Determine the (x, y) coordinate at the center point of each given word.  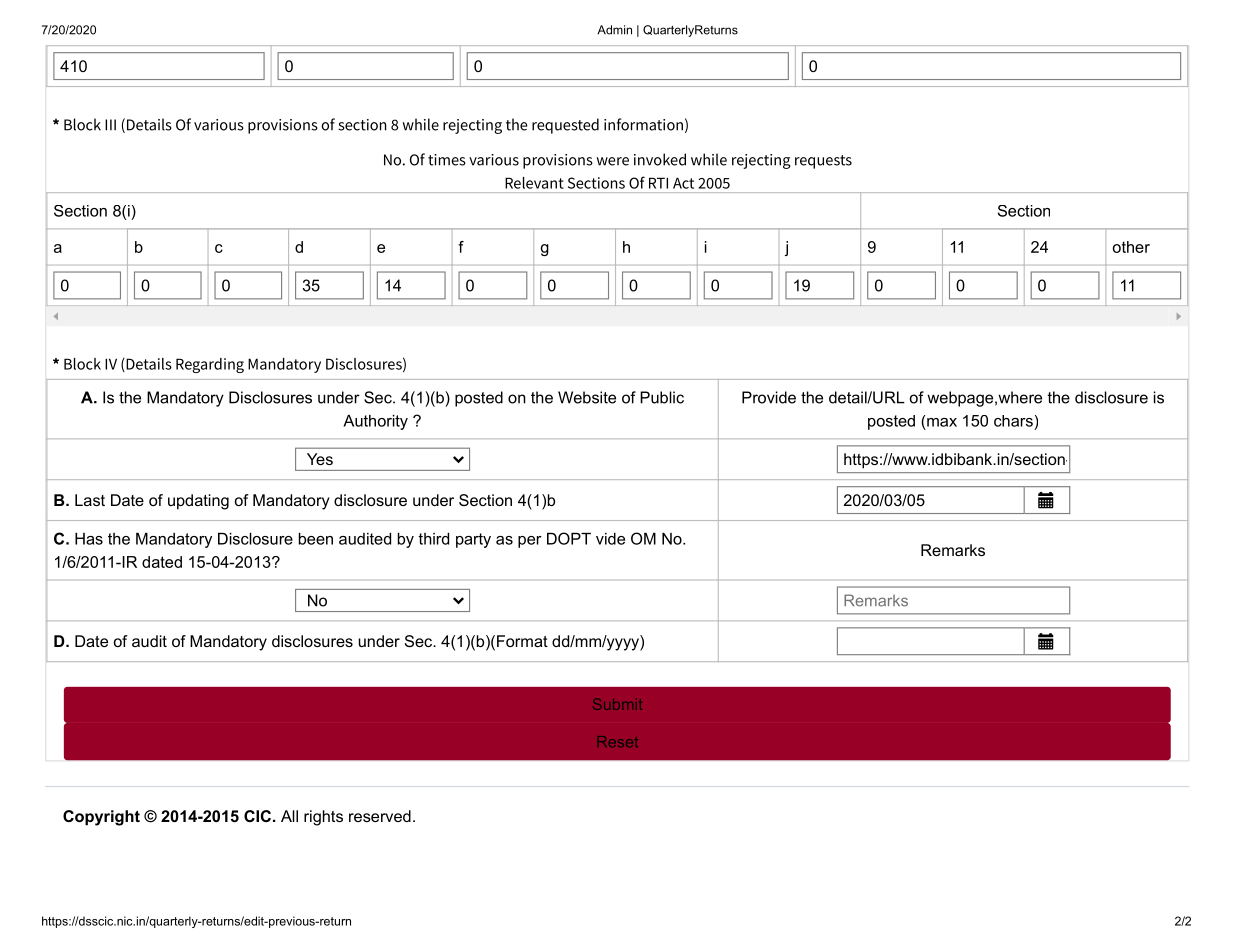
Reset (618, 741)
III (110, 125)
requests (823, 162)
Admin (614, 30)
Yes (320, 459)
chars (1013, 421)
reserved (380, 816)
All (289, 816)
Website (587, 397)
